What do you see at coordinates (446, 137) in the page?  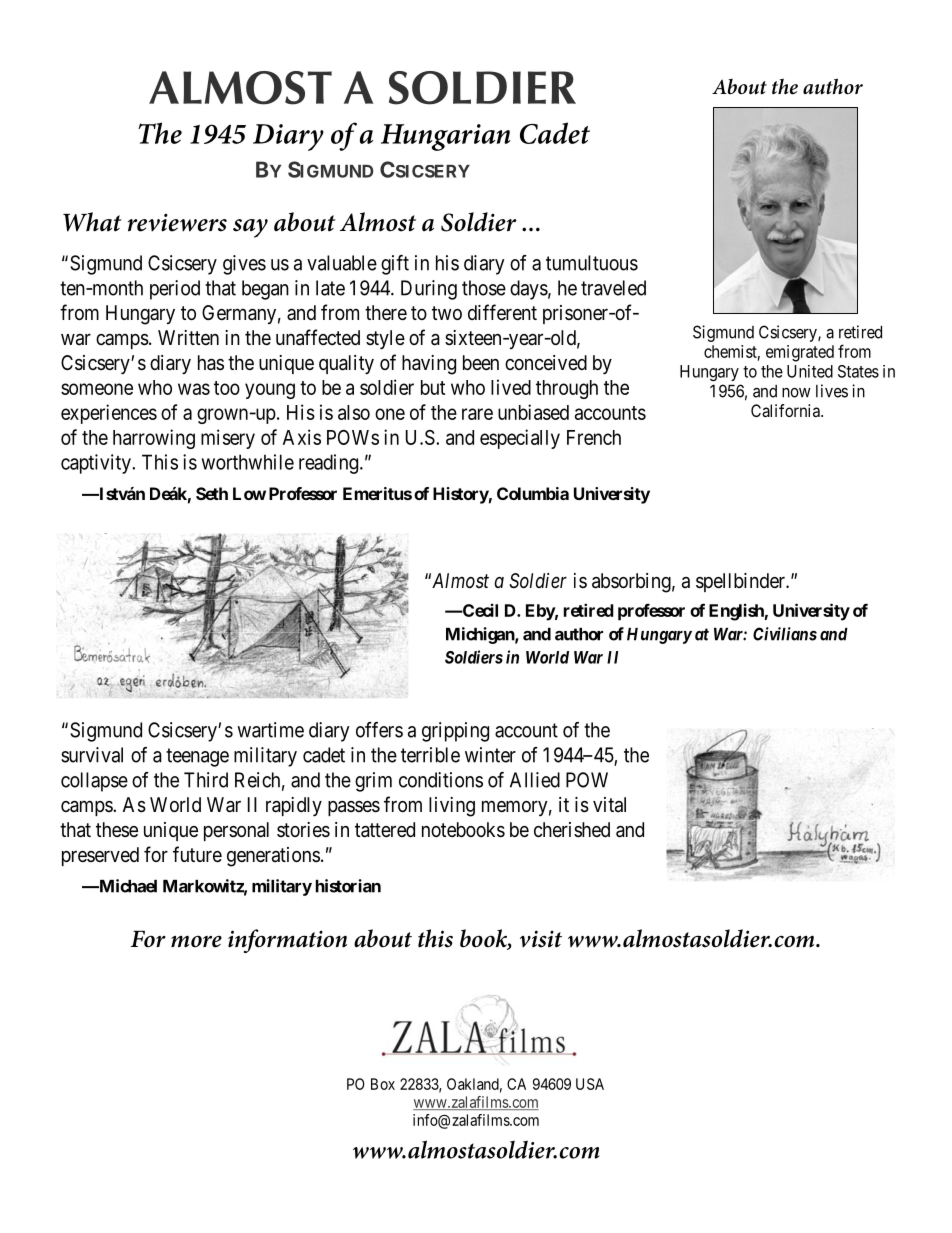 I see `Hungarian` at bounding box center [446, 137].
